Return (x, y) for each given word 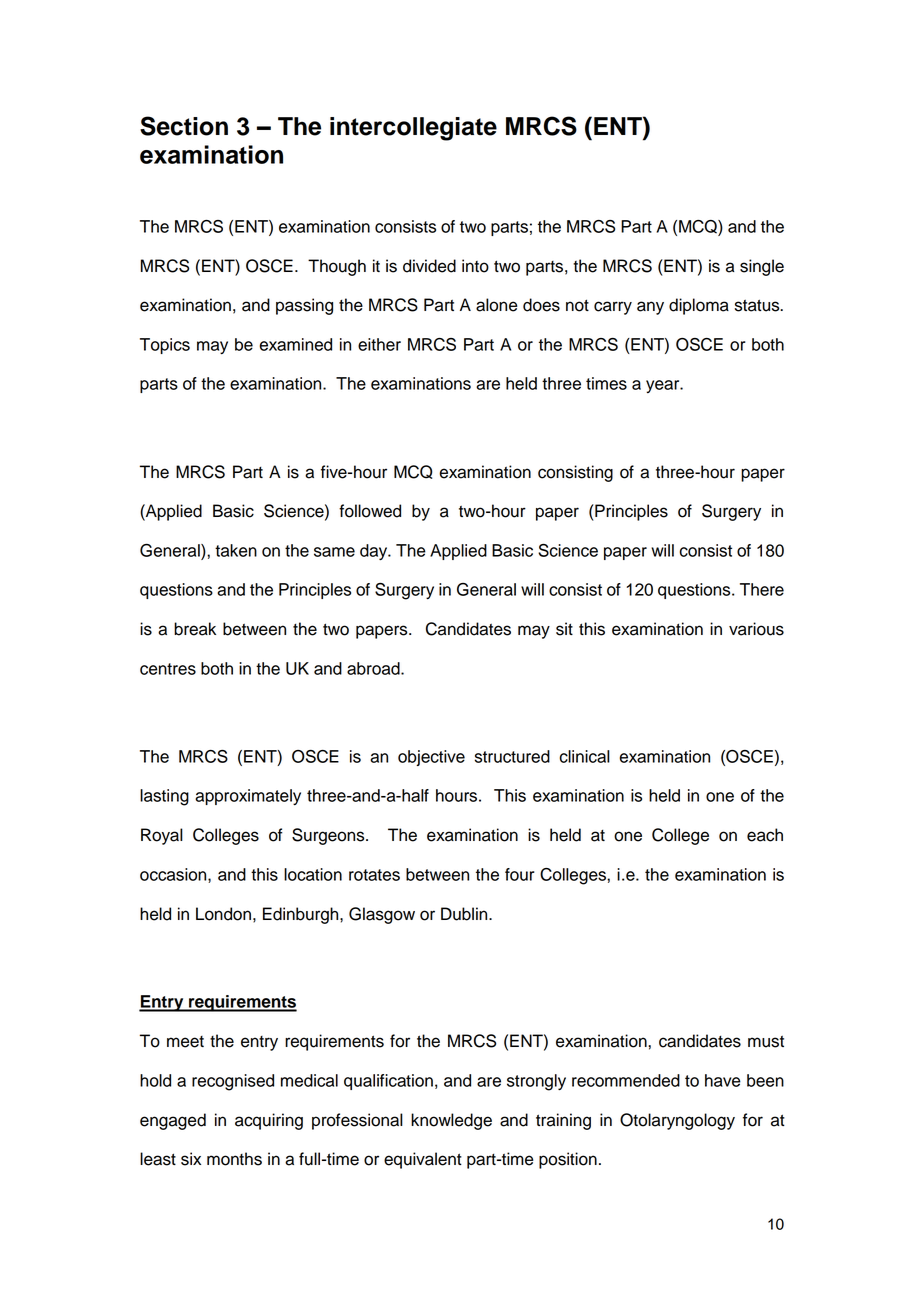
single (762, 267)
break (195, 629)
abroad (374, 668)
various (756, 629)
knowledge (451, 1121)
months (234, 1159)
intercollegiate (413, 129)
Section (184, 126)
